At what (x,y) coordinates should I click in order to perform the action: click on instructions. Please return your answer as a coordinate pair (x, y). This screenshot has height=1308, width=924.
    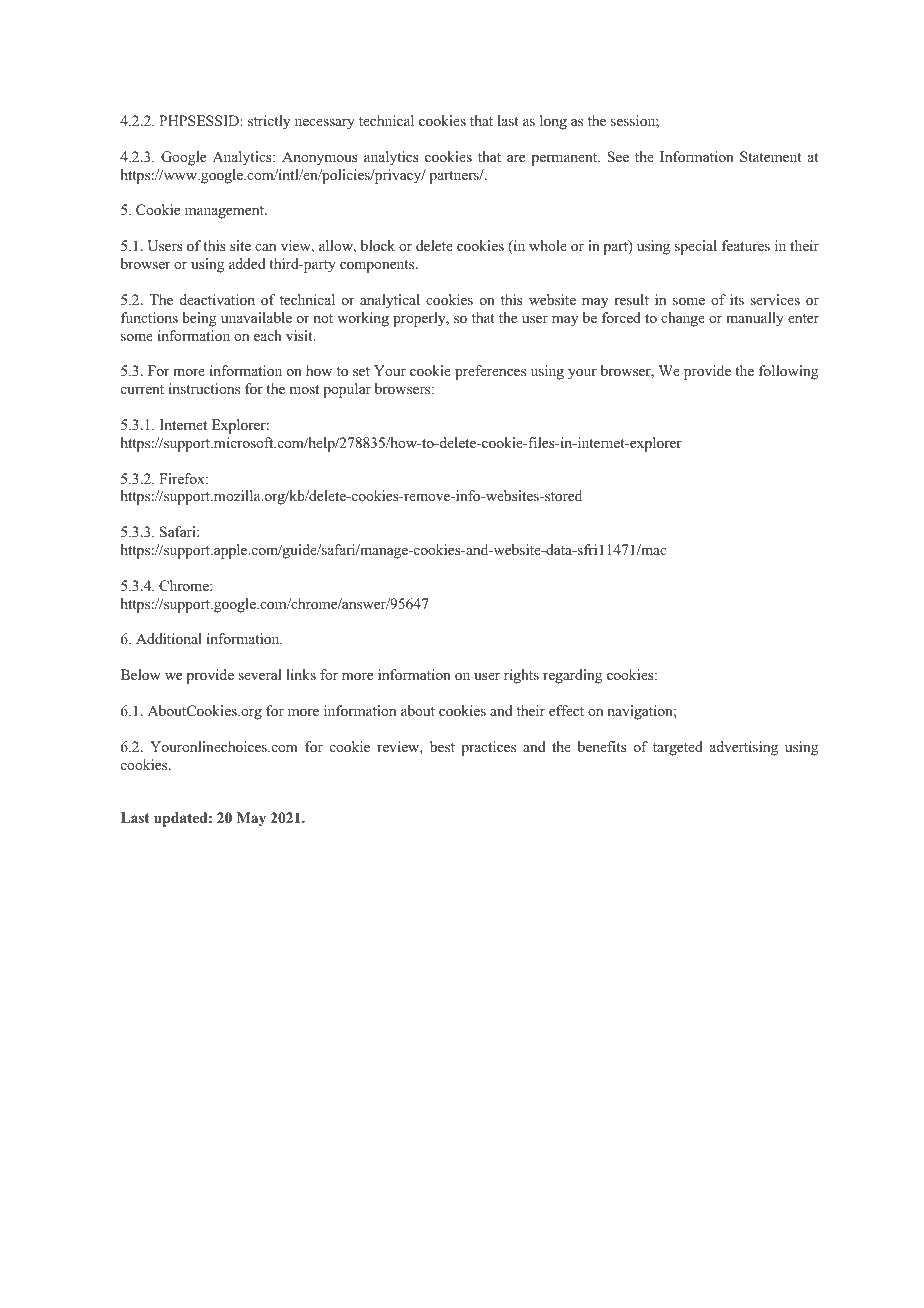
    Looking at the image, I should click on (204, 388).
